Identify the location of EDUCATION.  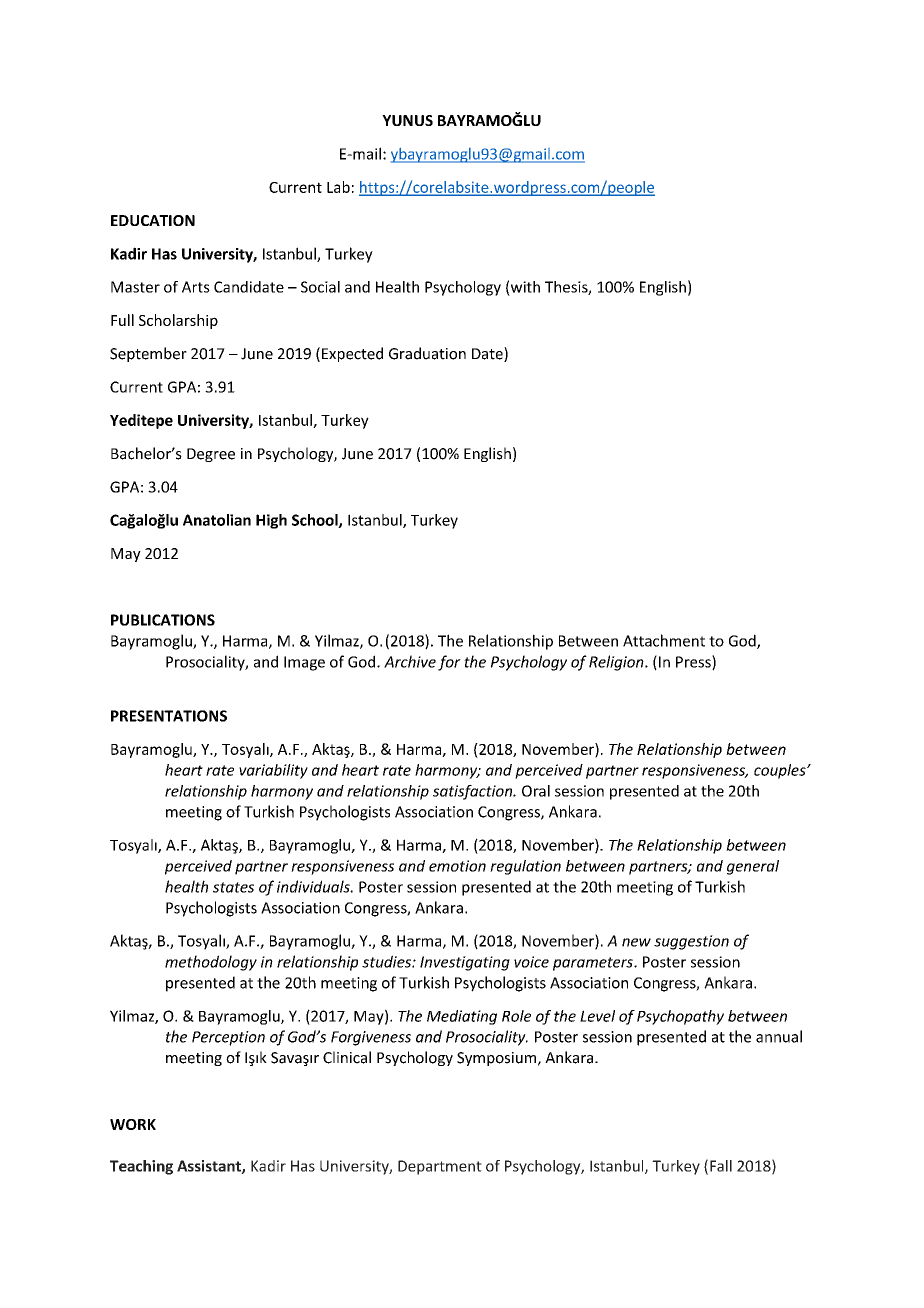
(153, 220).
